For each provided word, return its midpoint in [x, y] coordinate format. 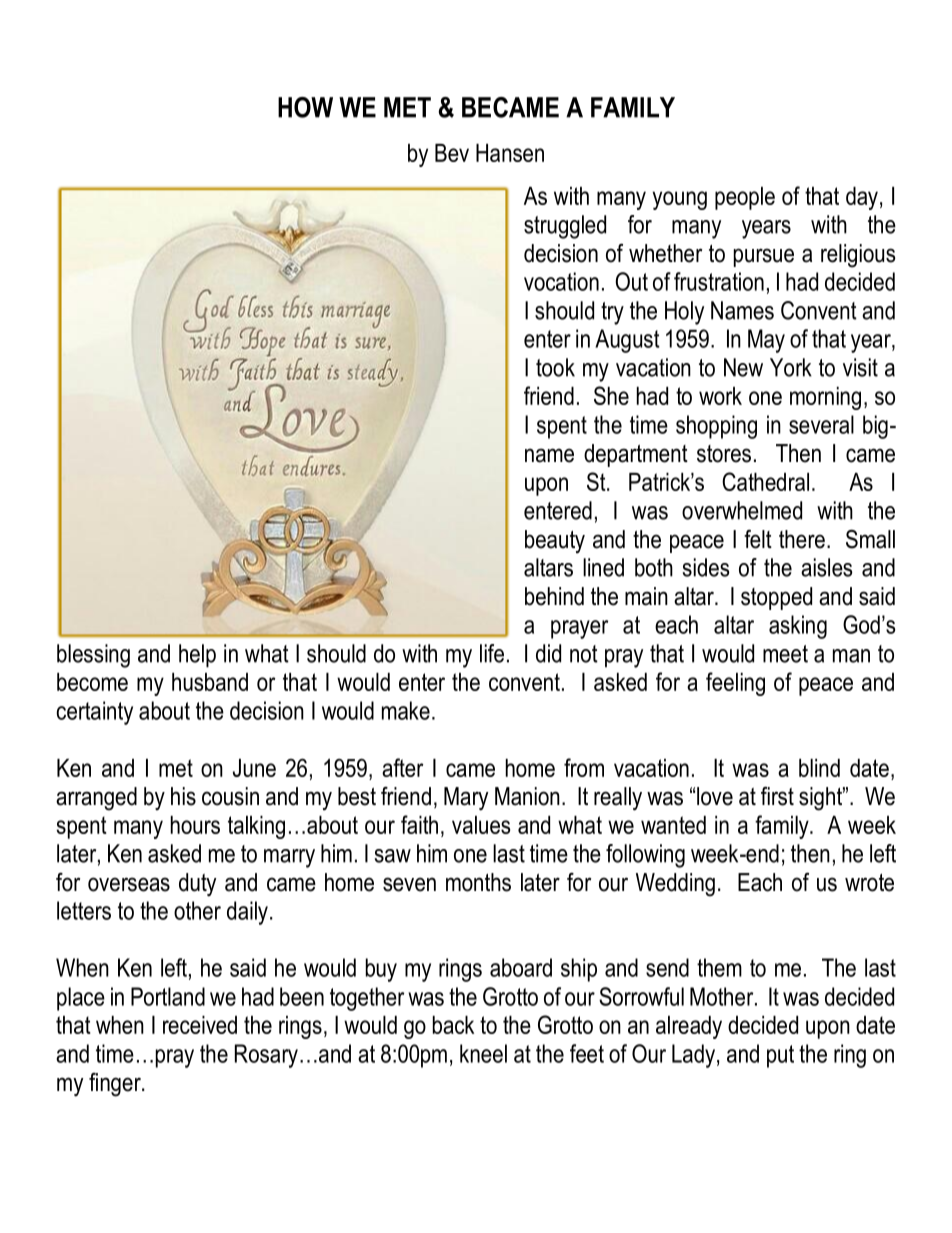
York [791, 367]
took [555, 367]
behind [554, 596]
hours [195, 825]
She [611, 395]
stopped [776, 598]
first [777, 796]
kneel [483, 1053]
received [200, 1025]
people [745, 198]
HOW [305, 107]
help [197, 656]
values [481, 825]
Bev [452, 153]
